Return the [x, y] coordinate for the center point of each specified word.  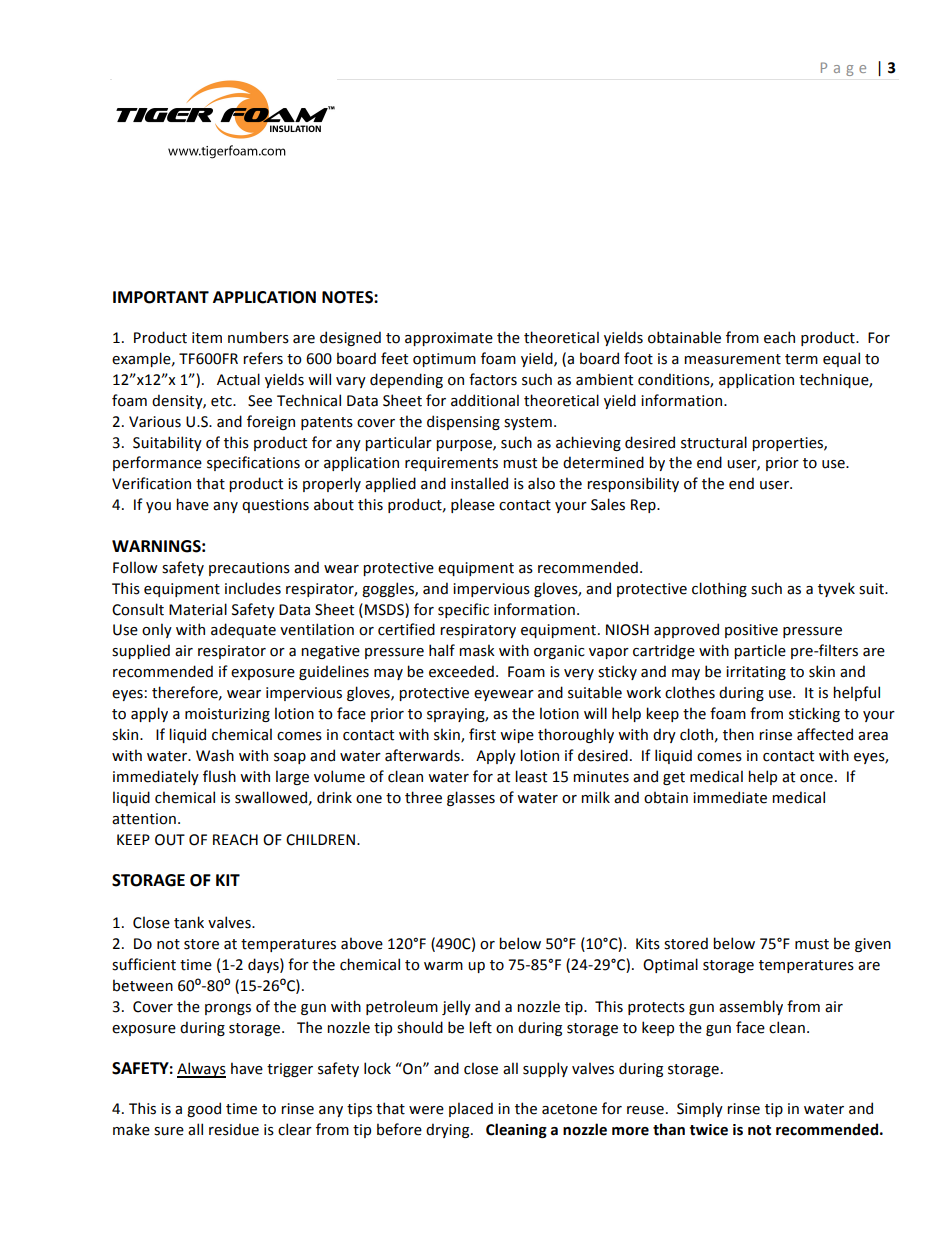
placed [471, 1109]
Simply [700, 1109]
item [207, 338]
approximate [449, 339]
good [204, 1109]
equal [841, 359]
